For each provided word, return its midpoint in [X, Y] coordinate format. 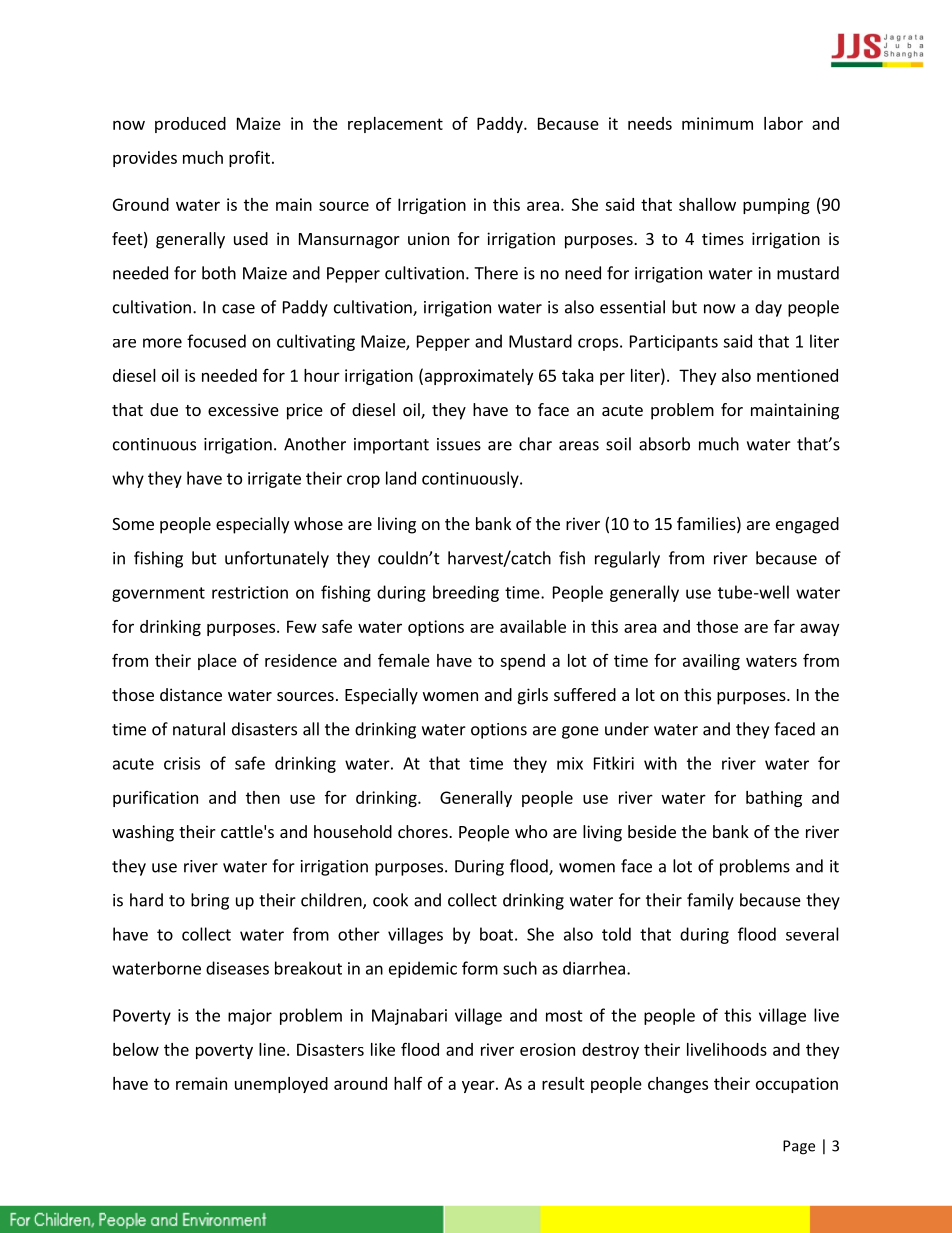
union [428, 238]
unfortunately [277, 559]
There [496, 273]
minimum [717, 123]
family [710, 901]
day [768, 308]
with [660, 763]
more [162, 343]
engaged [807, 525]
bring [210, 901]
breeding [466, 593]
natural [199, 729]
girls [533, 696]
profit [249, 159]
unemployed [281, 1085]
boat [496, 934]
